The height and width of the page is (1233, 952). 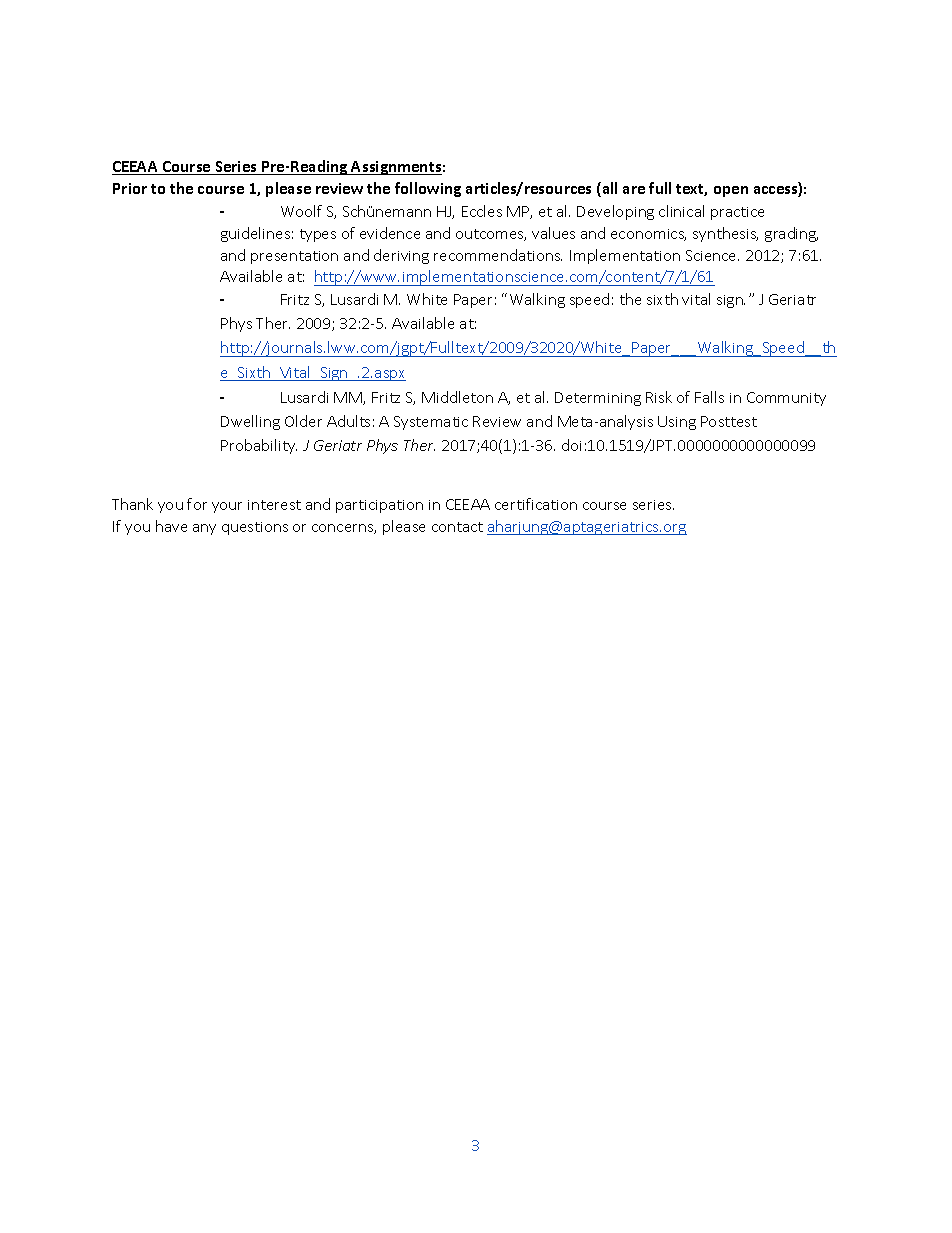 I want to click on Dwelling, so click(x=250, y=422).
